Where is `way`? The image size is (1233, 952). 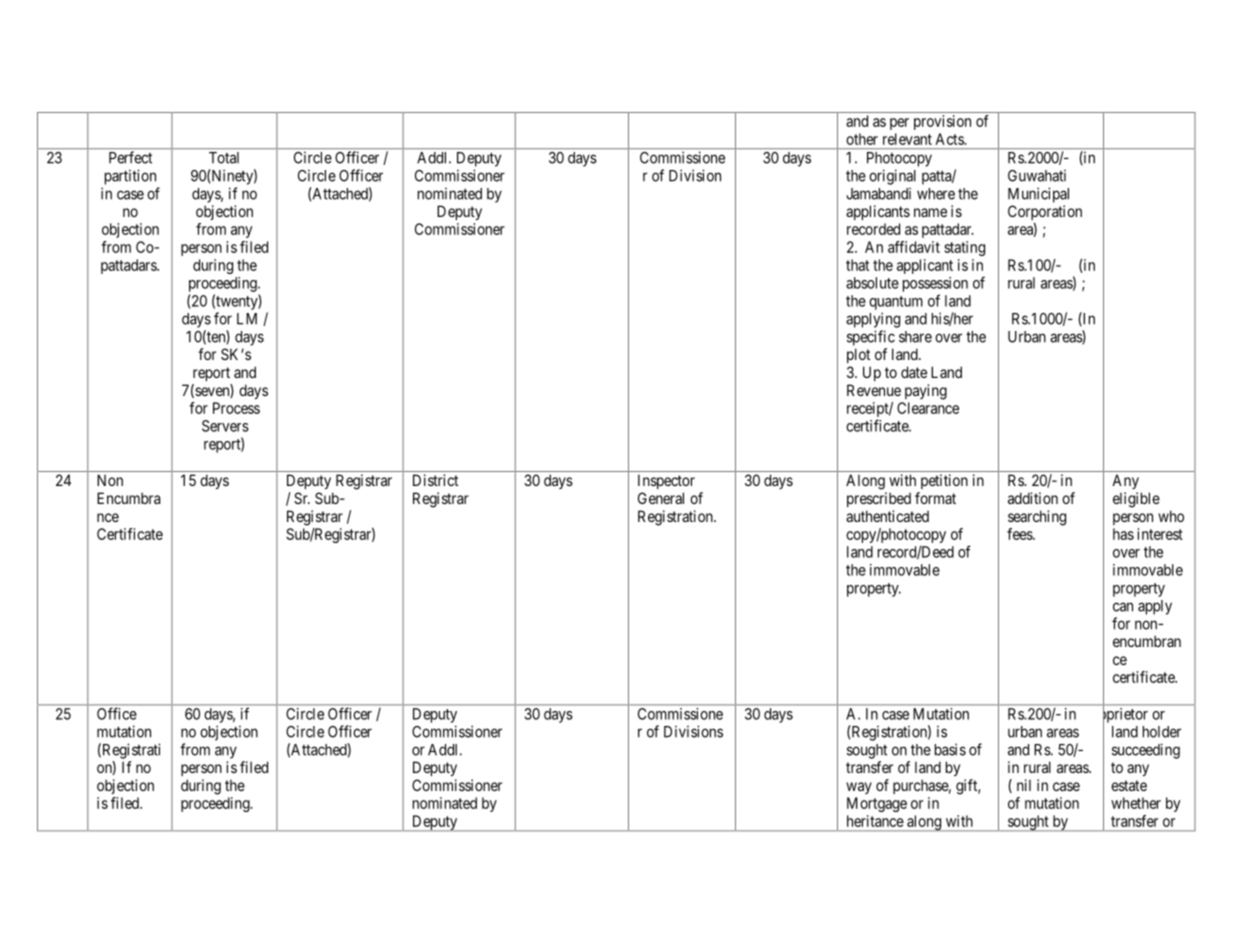
way is located at coordinates (859, 788).
